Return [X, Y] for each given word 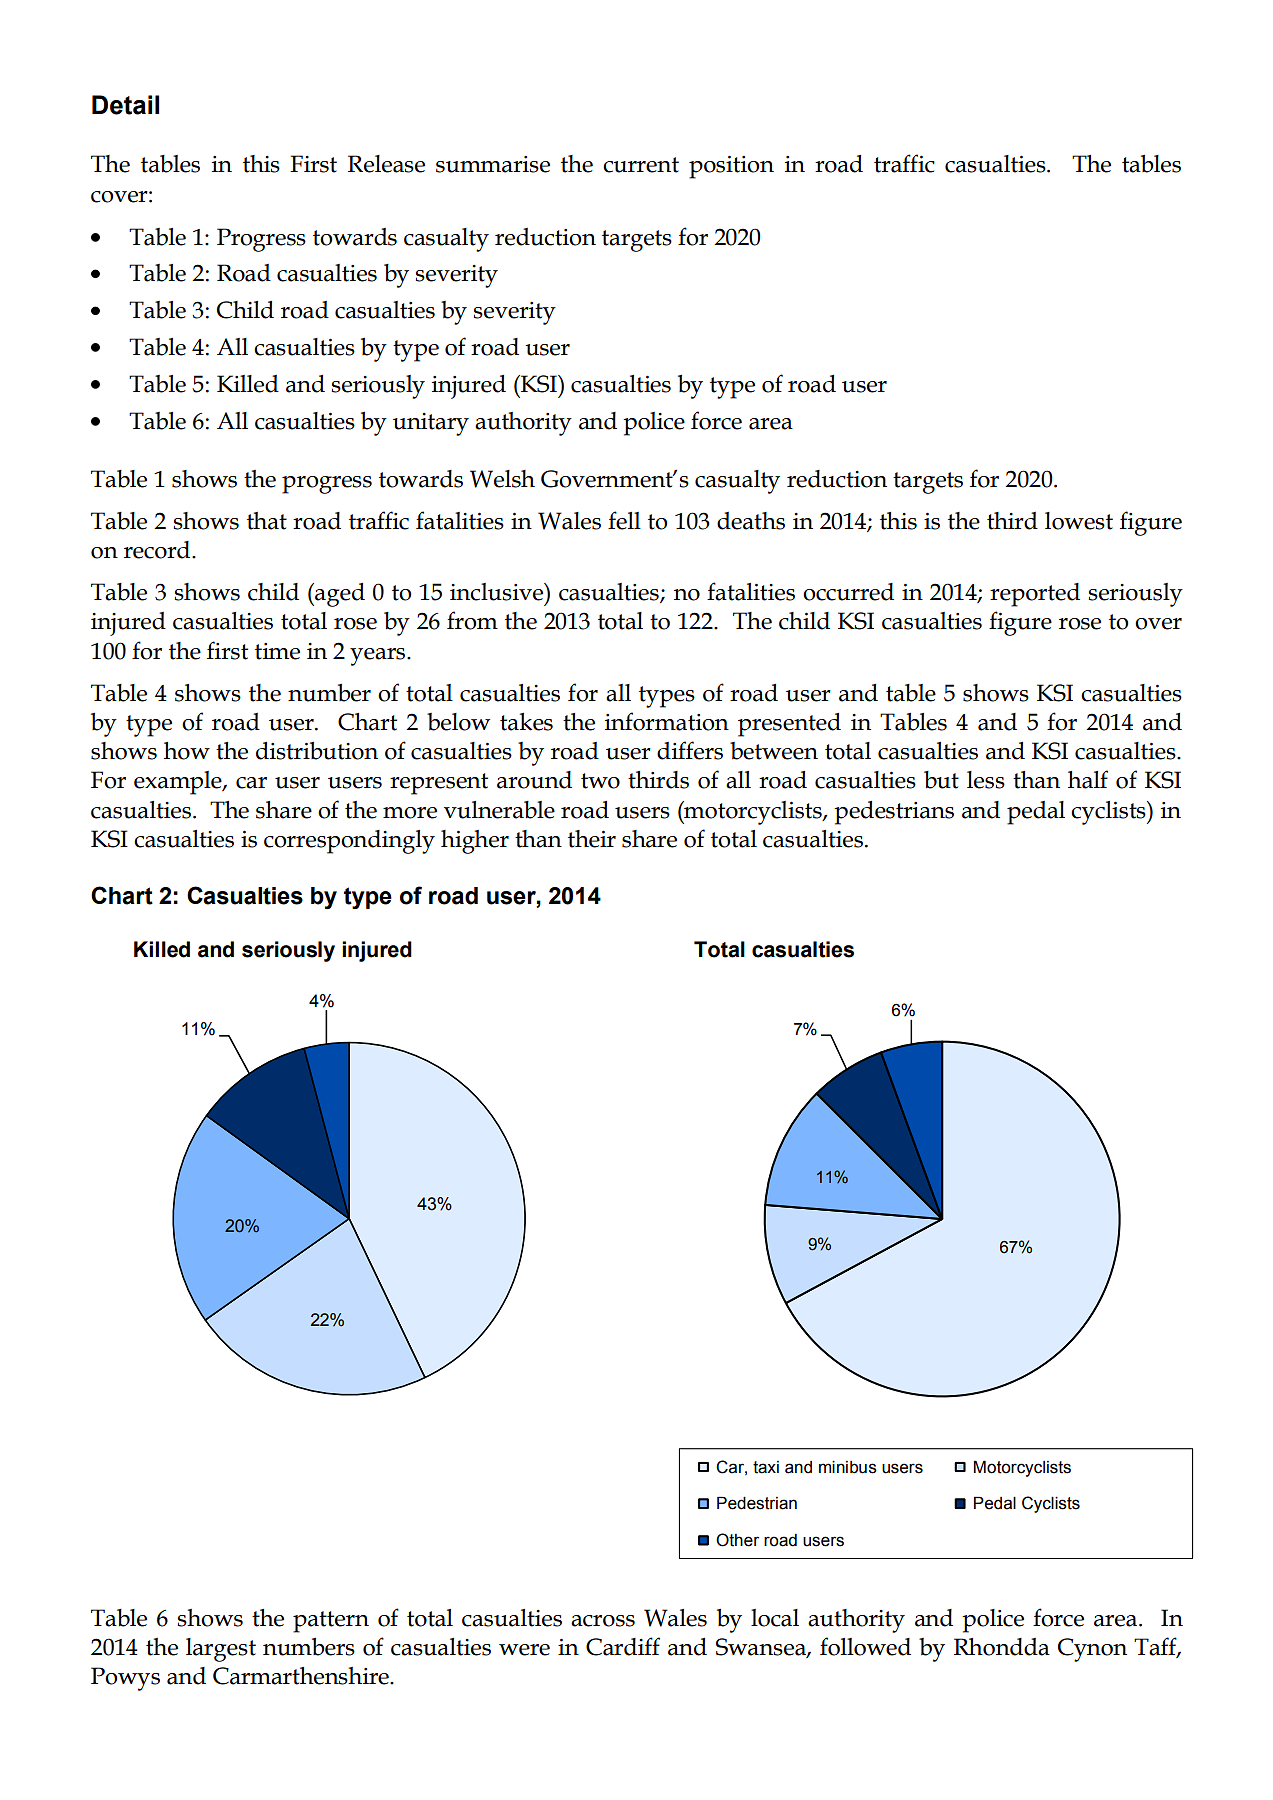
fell [624, 520]
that [267, 521]
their [592, 839]
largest [221, 1650]
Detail [125, 105]
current [641, 165]
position [731, 167]
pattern [331, 1622]
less [986, 780]
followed [865, 1646]
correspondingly [349, 842]
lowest [1079, 521]
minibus [848, 1467]
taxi [766, 1467]
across [603, 1621]
